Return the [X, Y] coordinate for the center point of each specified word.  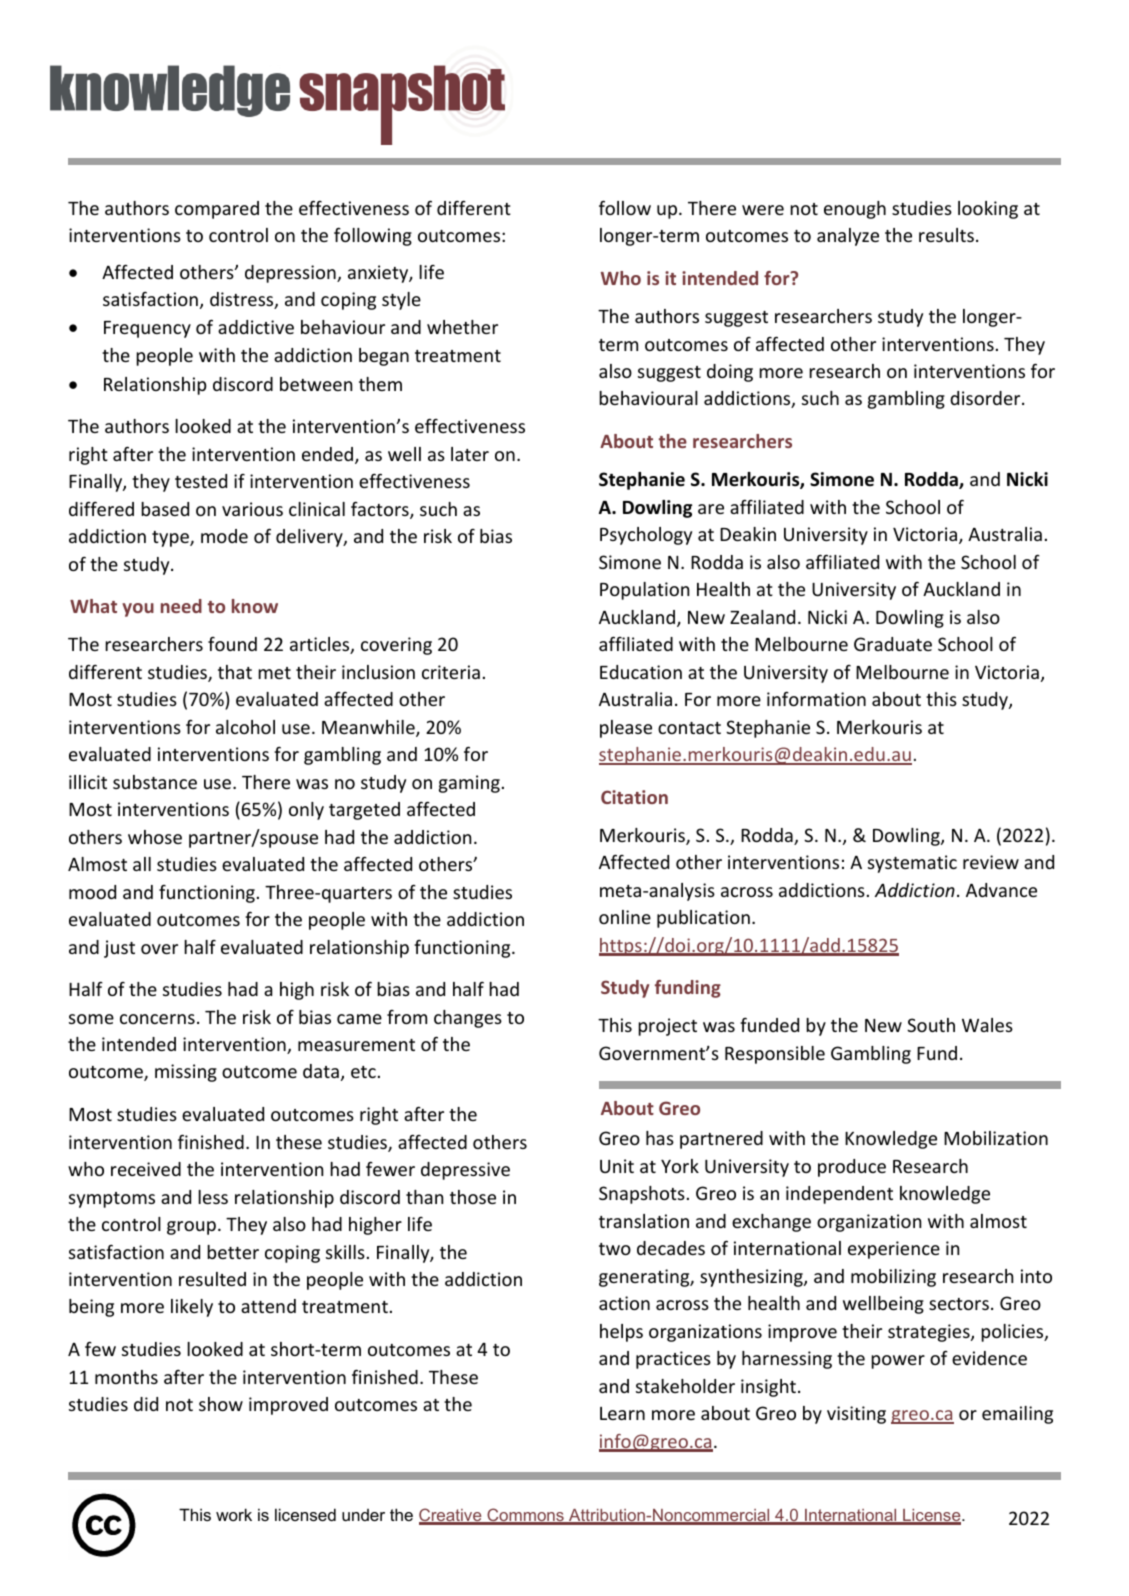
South [931, 1025]
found [232, 644]
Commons [525, 1516]
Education [641, 672]
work [234, 1514]
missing [186, 1073]
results [946, 235]
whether [462, 327]
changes [468, 1019]
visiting [856, 1415]
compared [217, 210]
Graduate [893, 644]
